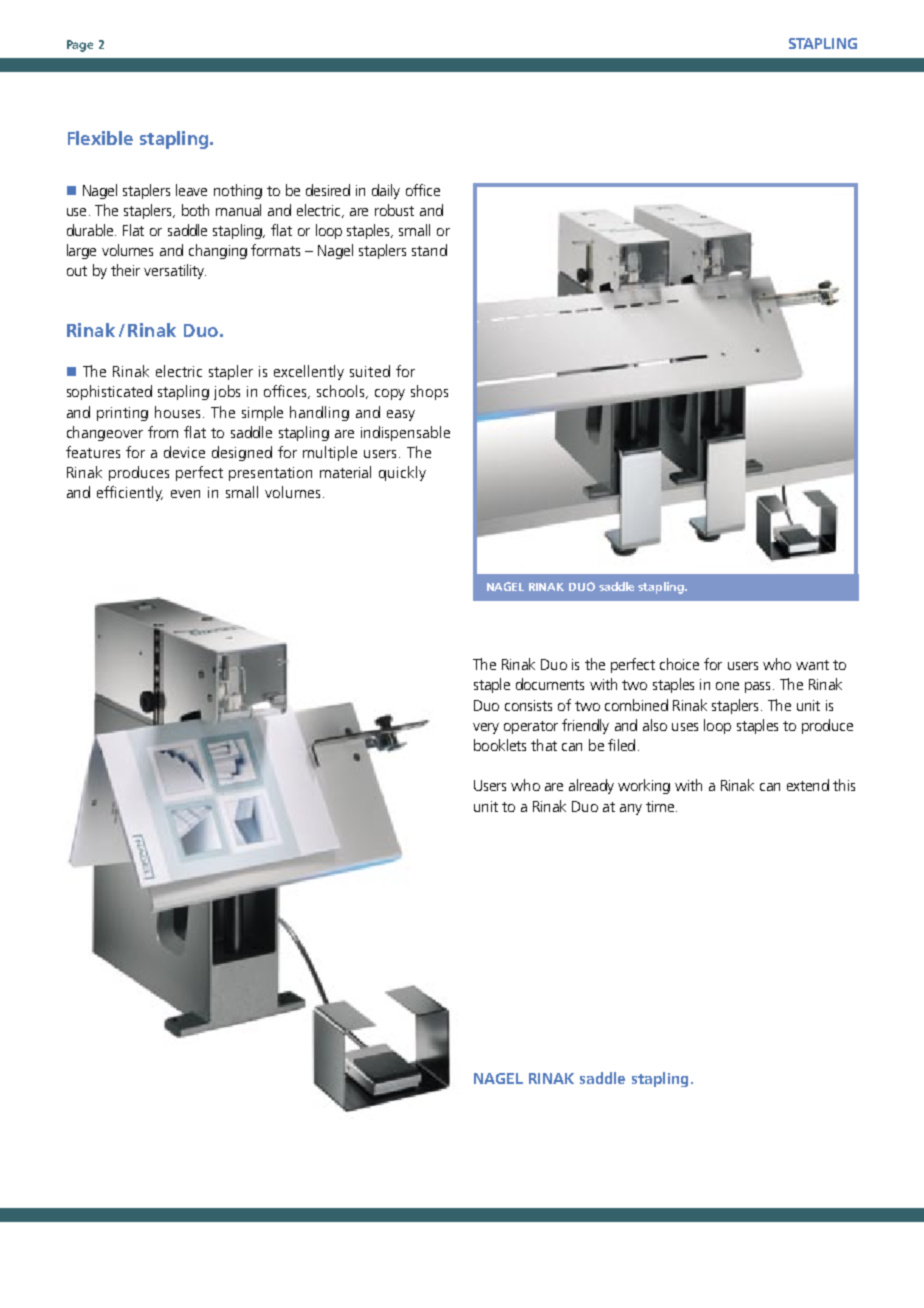  Describe the element at coordinates (386, 191) in the page. I see `daily` at that location.
